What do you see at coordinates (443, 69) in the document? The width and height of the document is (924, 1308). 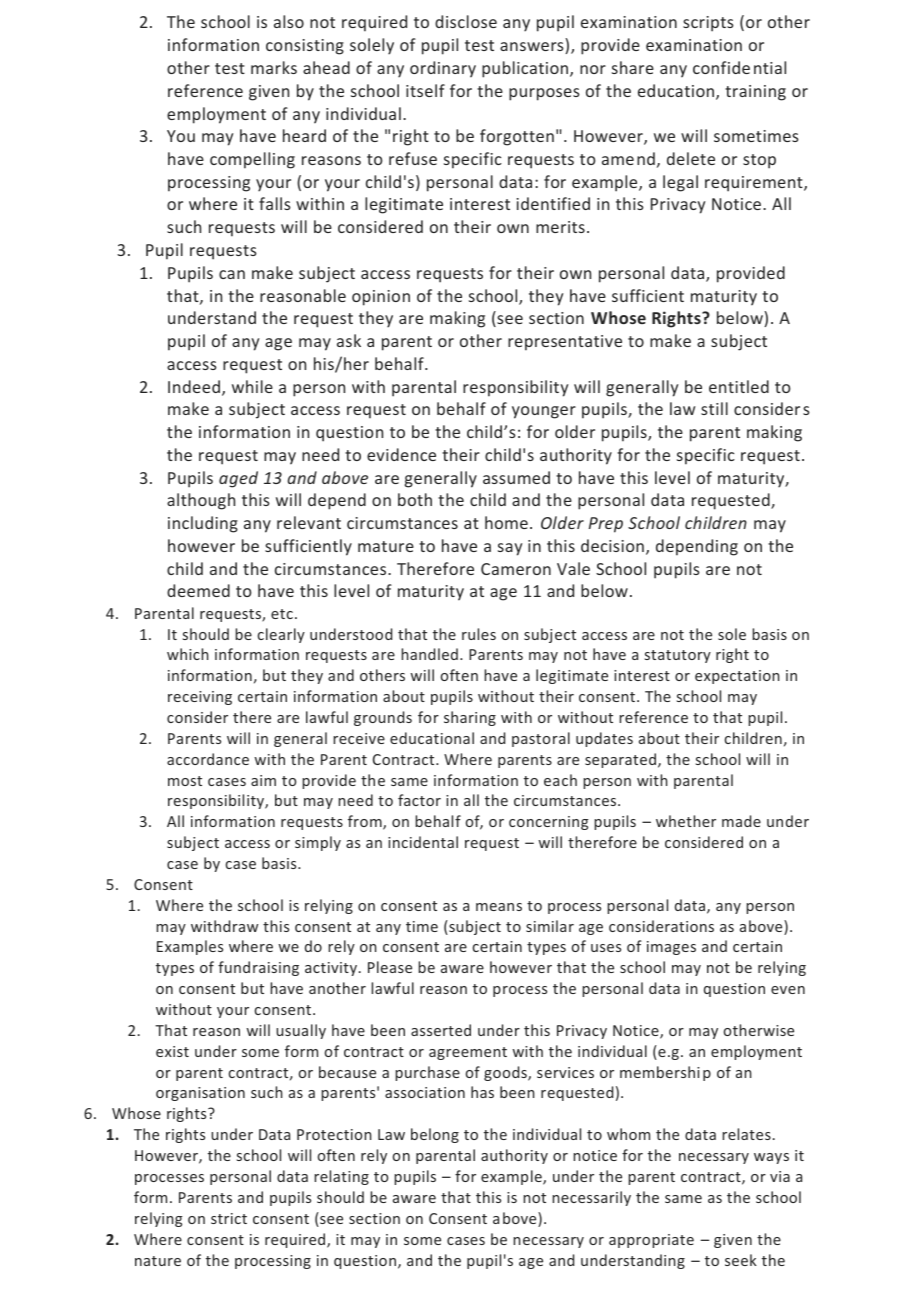 I see `ordinary` at bounding box center [443, 69].
